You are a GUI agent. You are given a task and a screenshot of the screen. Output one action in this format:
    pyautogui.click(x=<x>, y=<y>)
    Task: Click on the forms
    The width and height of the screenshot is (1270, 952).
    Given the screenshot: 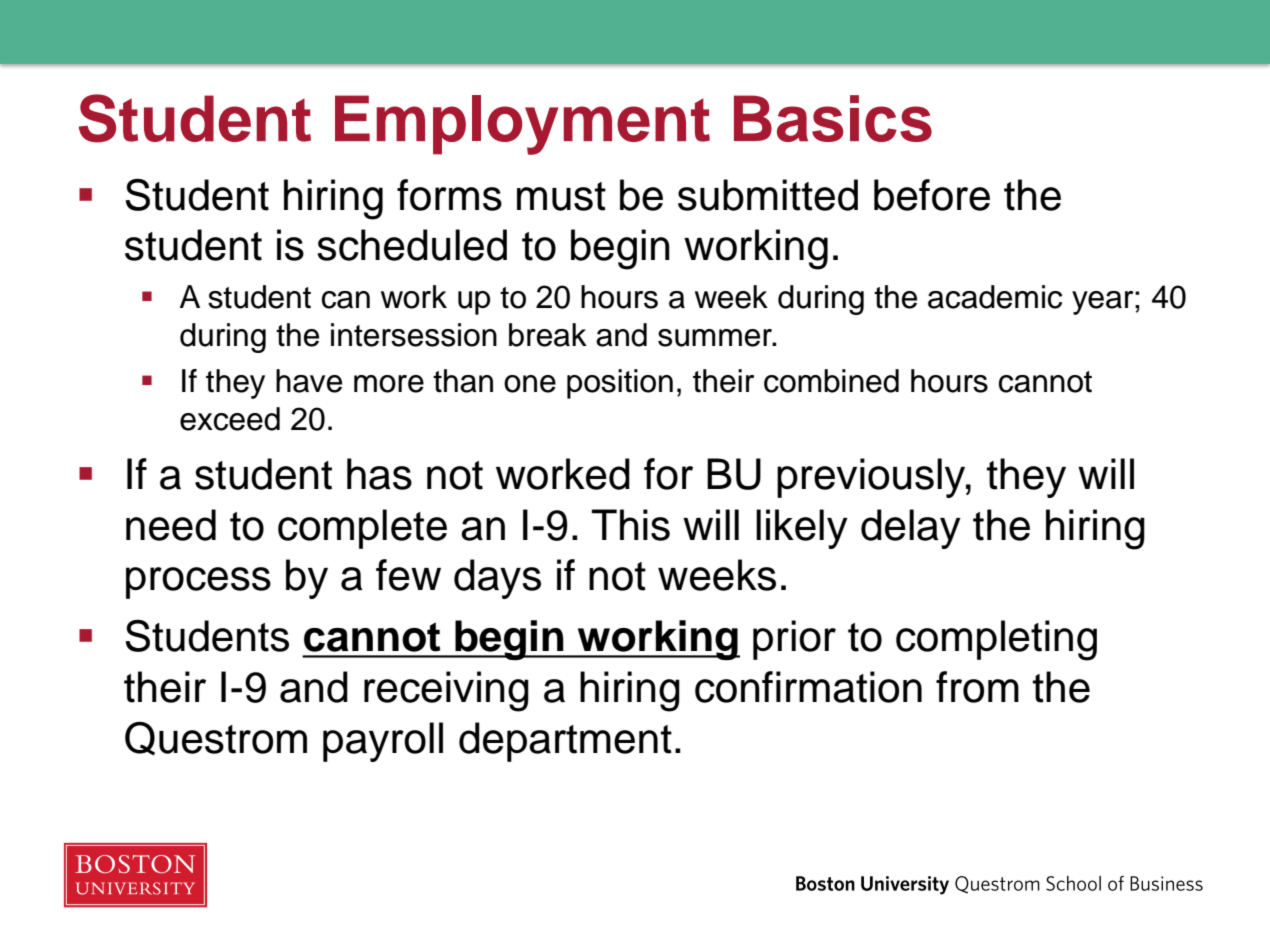 What is the action you would take?
    pyautogui.click(x=449, y=195)
